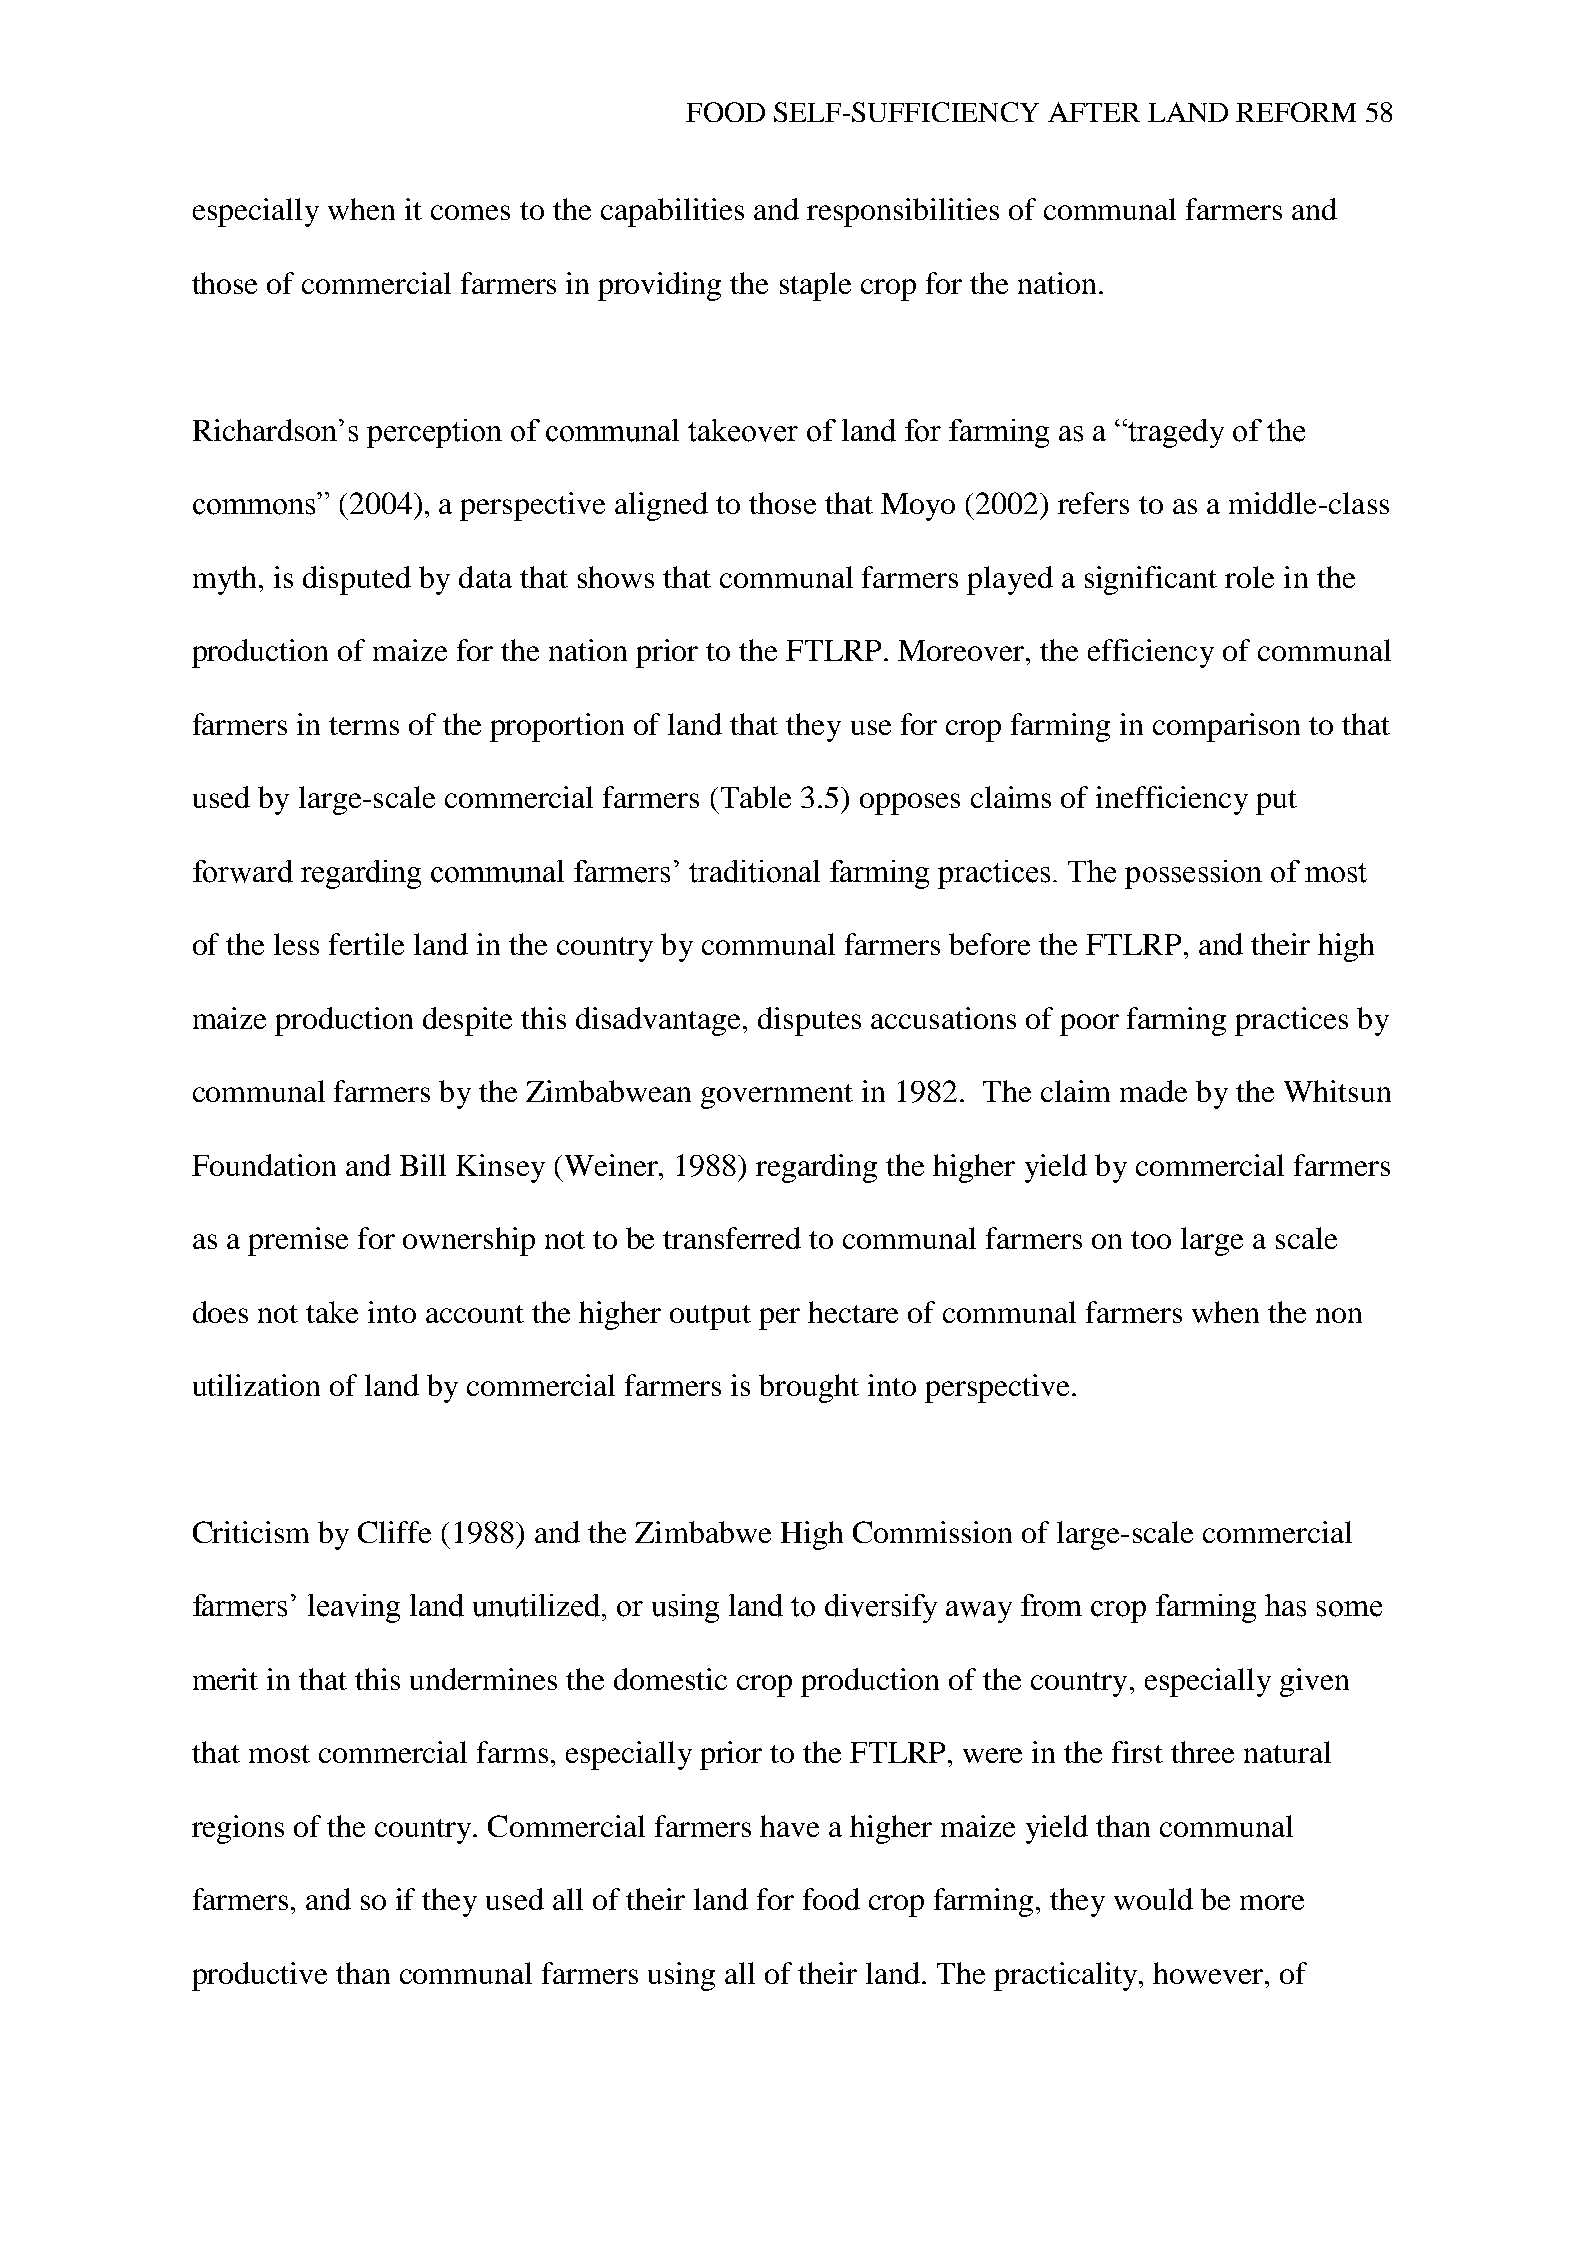 The image size is (1585, 2241). What do you see at coordinates (809, 1021) in the image?
I see `disputes` at bounding box center [809, 1021].
